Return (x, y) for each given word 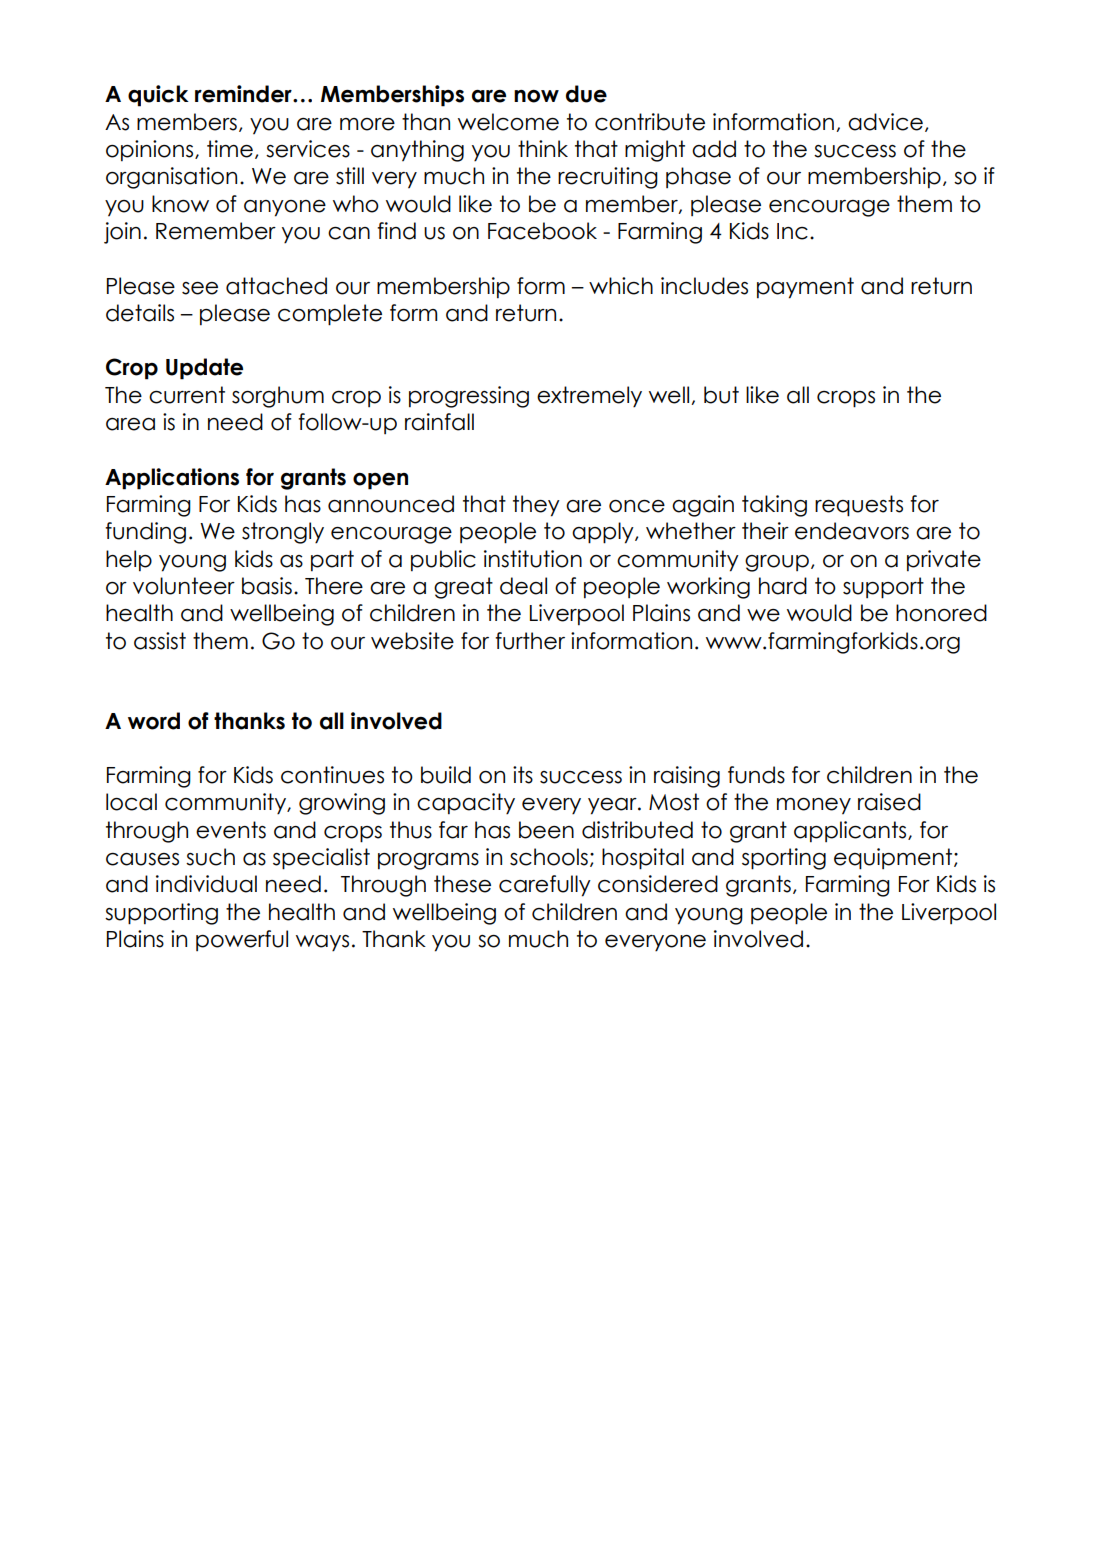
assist (160, 641)
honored (941, 613)
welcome (508, 122)
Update (204, 369)
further (530, 641)
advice (885, 122)
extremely (589, 397)
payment (805, 288)
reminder (244, 94)
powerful (242, 940)
